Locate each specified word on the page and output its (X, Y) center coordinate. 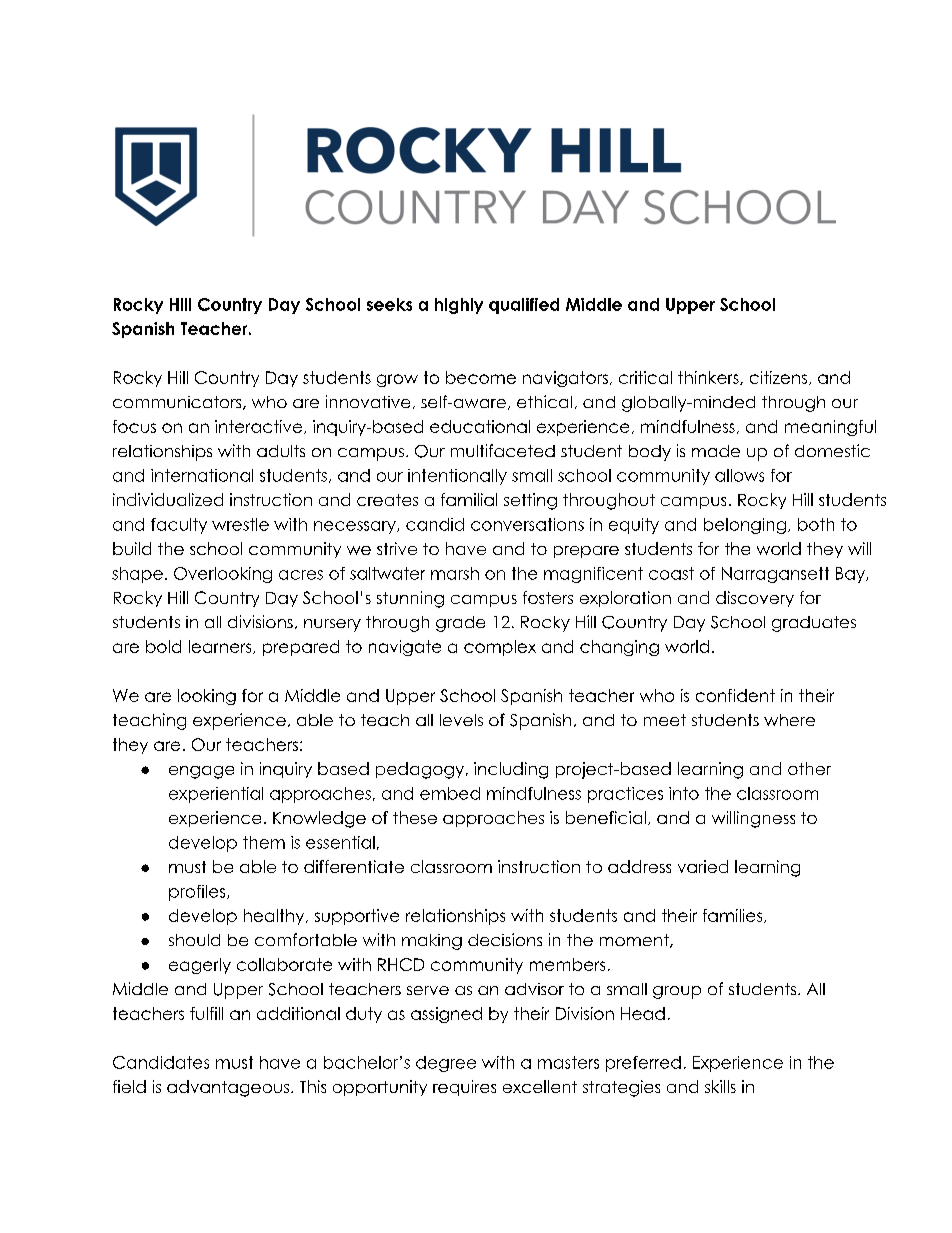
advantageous (229, 1088)
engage (201, 772)
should (194, 940)
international (202, 475)
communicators (178, 403)
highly (459, 306)
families (734, 916)
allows (739, 475)
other (809, 768)
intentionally (457, 477)
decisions (505, 939)
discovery (755, 599)
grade (460, 624)
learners (221, 647)
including (511, 770)
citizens (780, 378)
